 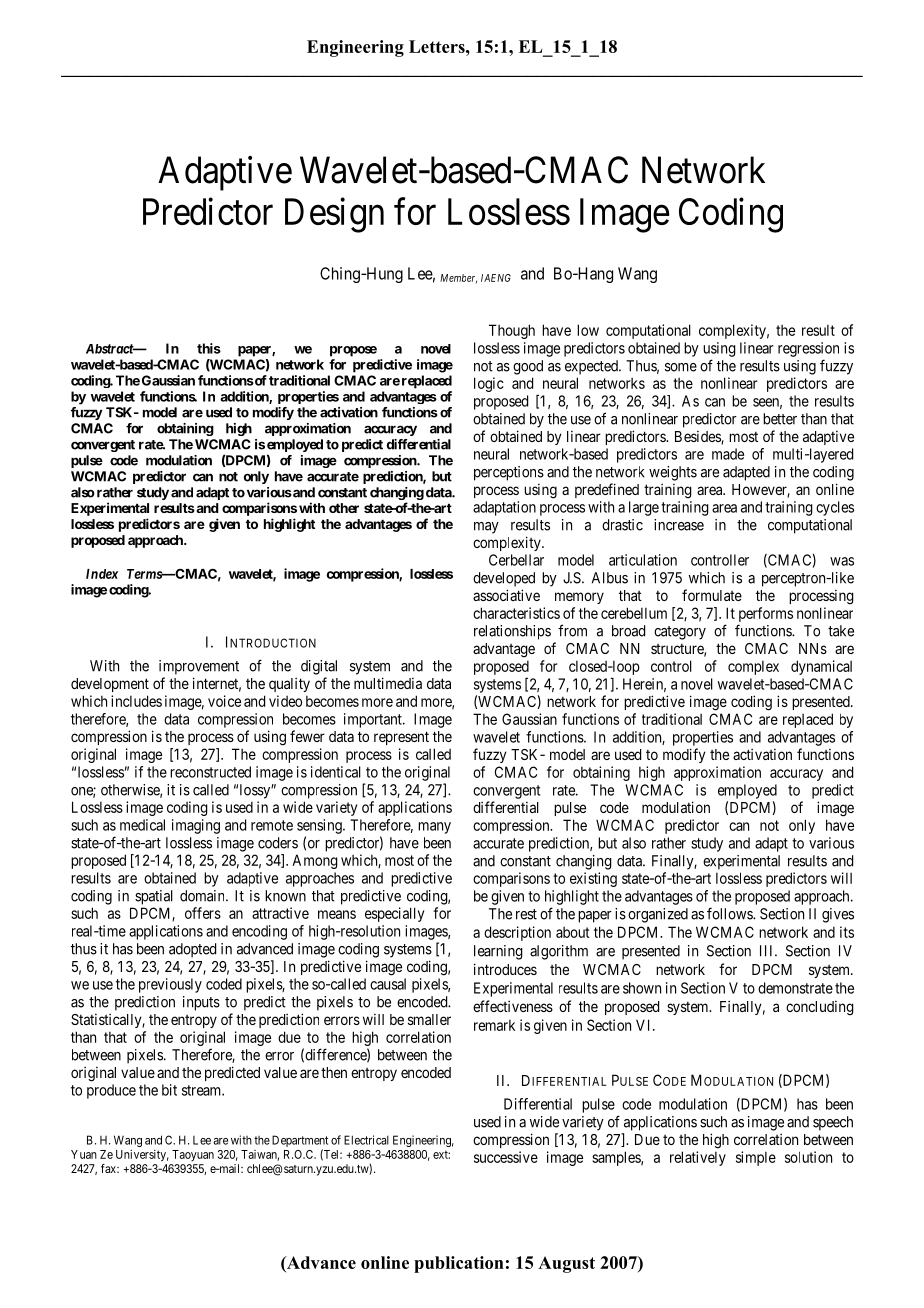 I want to click on previously, so click(x=170, y=985).
